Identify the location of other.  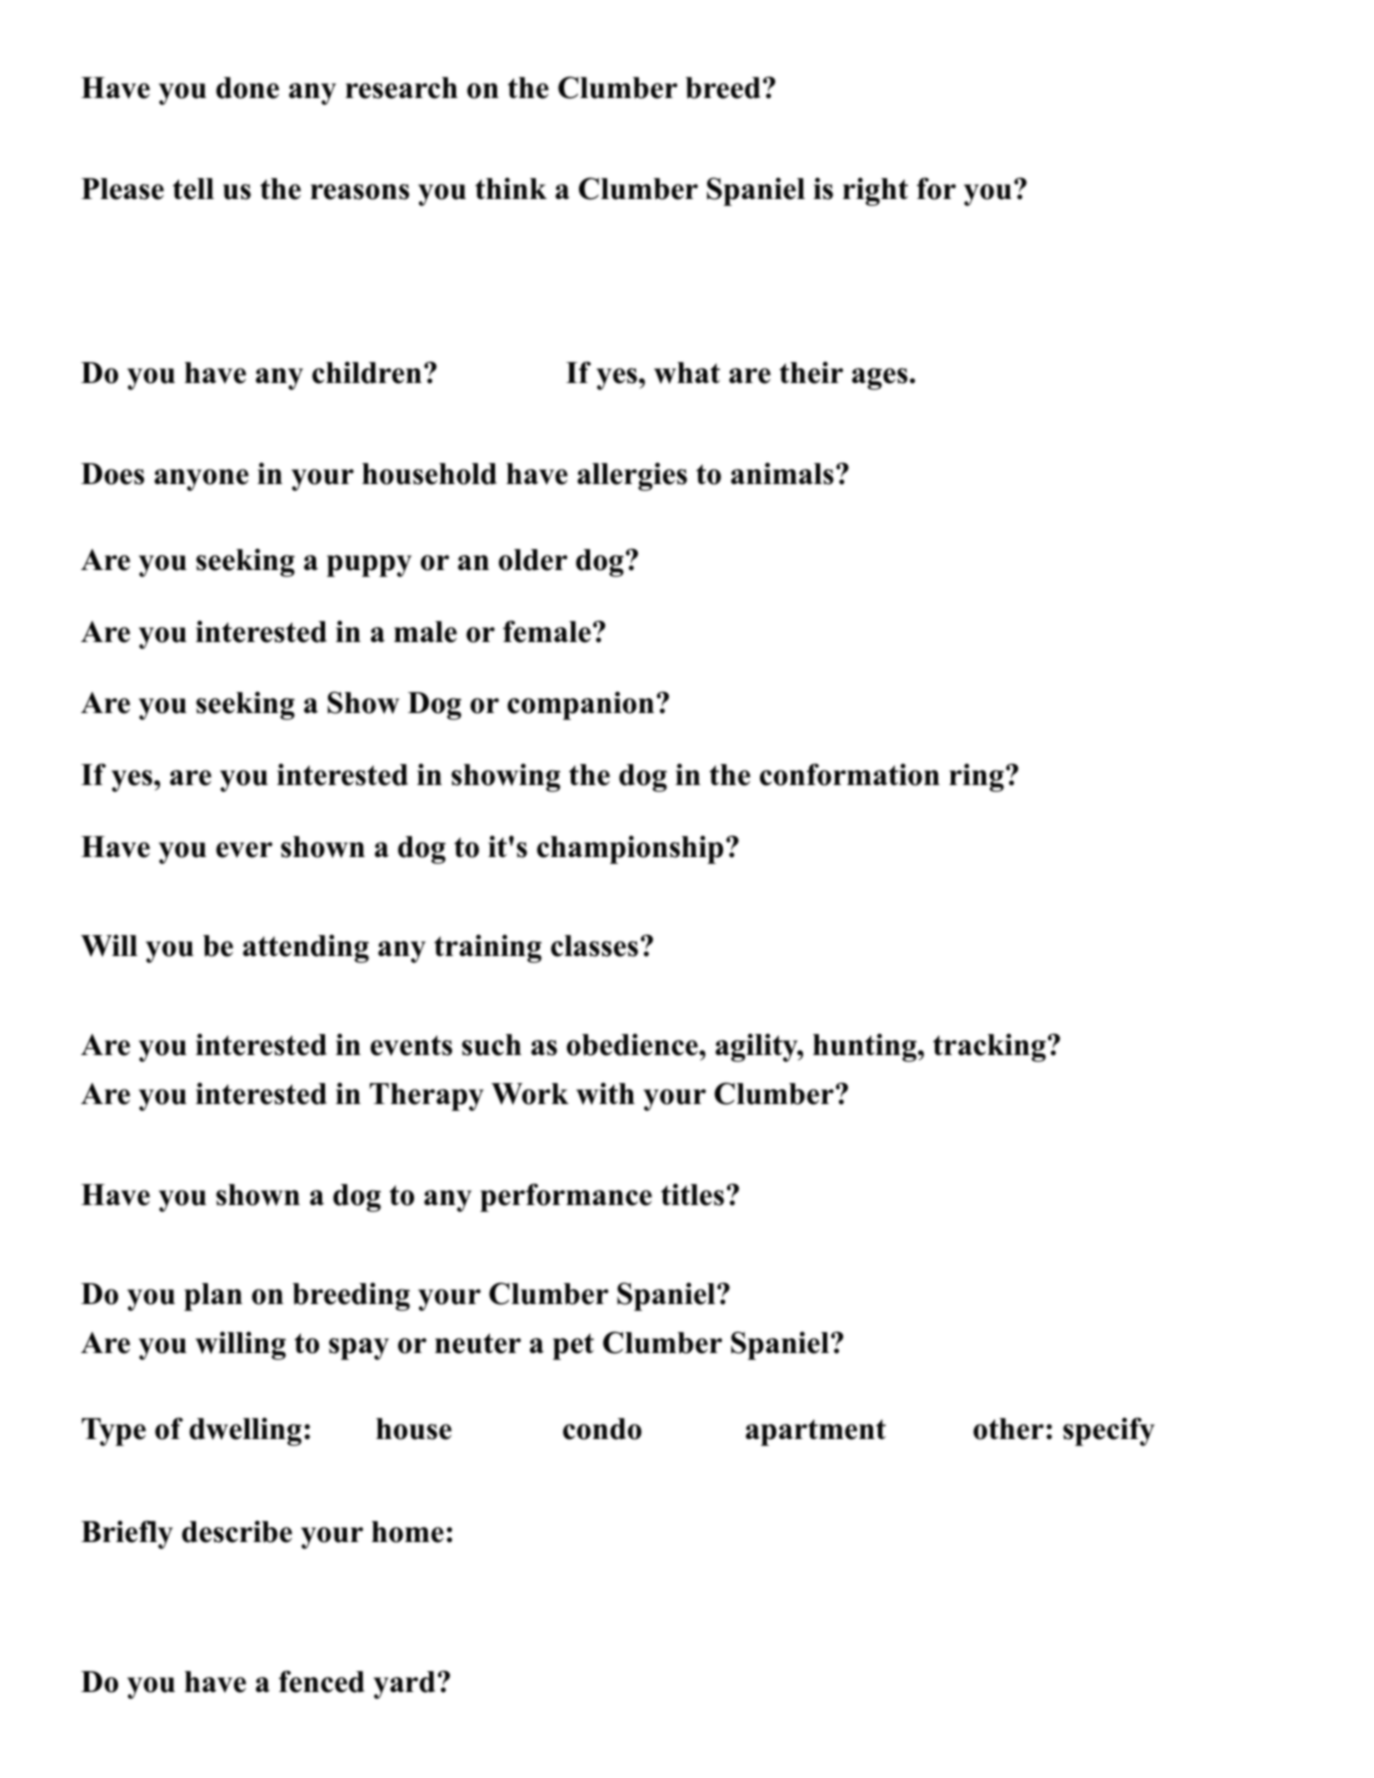
(1008, 1429).
